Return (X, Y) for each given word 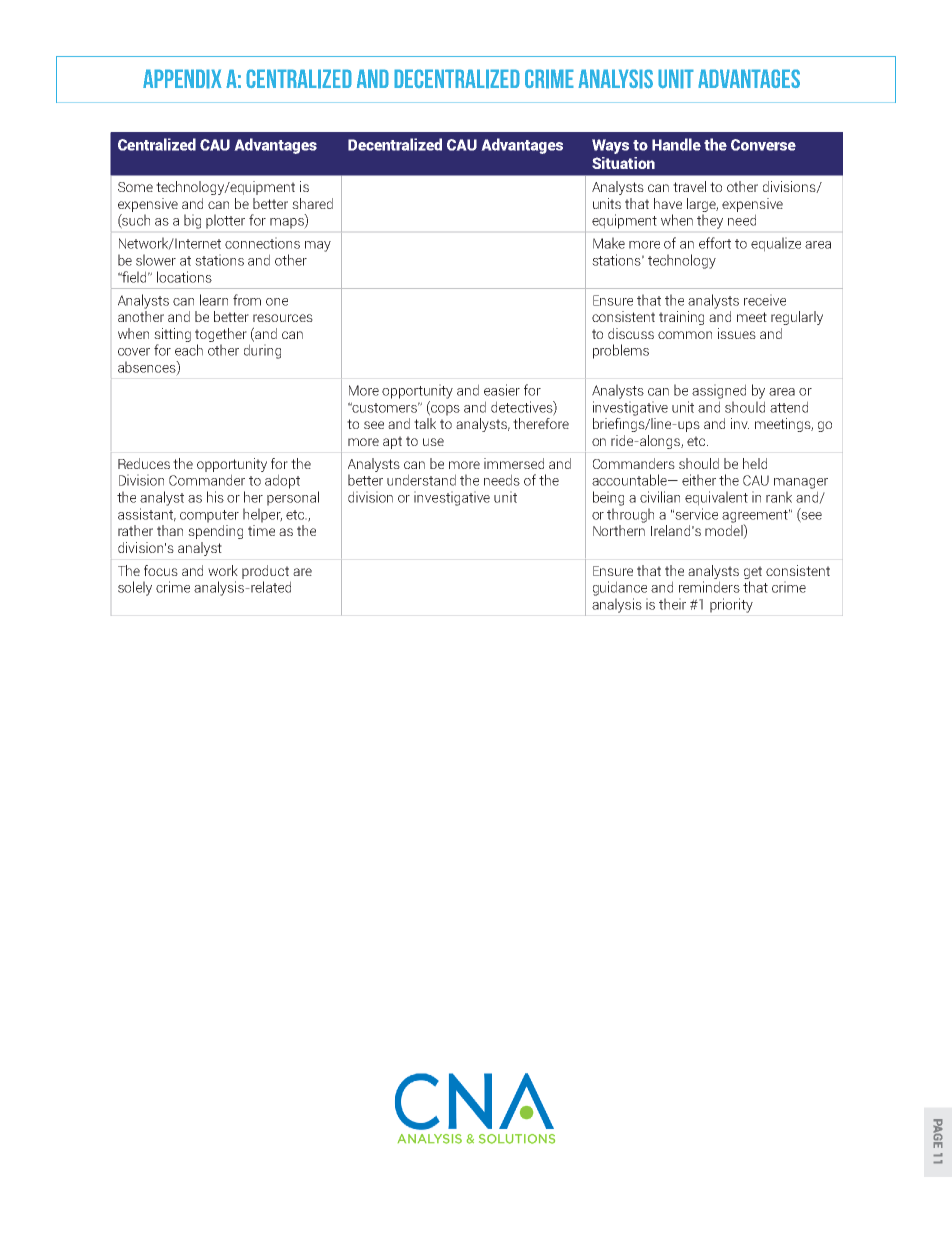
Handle (676, 144)
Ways (610, 146)
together (221, 335)
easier (502, 390)
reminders (709, 587)
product (265, 572)
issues (737, 333)
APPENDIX (182, 79)
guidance (620, 588)
